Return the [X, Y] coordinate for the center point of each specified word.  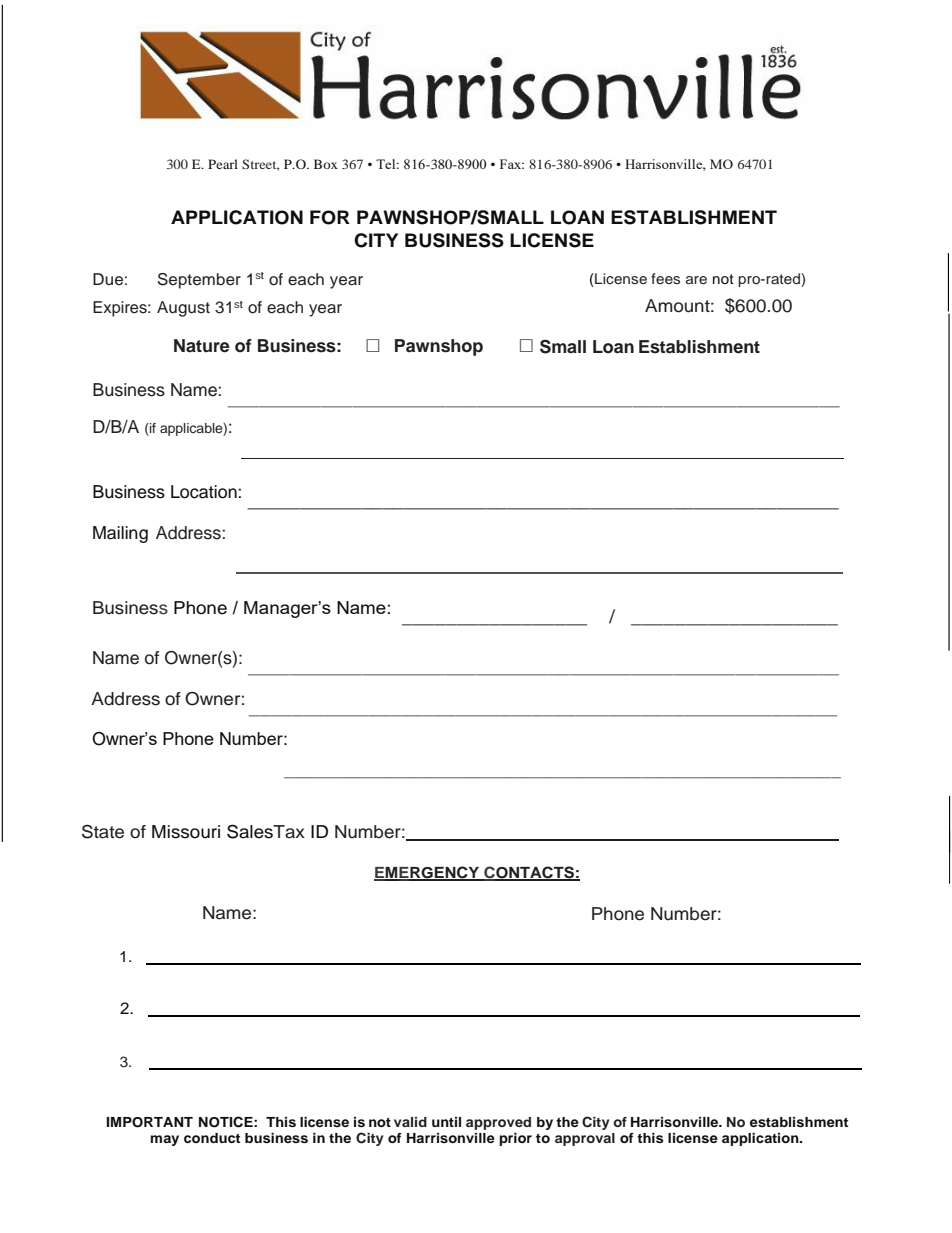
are [696, 280]
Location [205, 492]
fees [665, 278]
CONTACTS [529, 873]
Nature [202, 346]
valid [410, 1122]
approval [585, 1139]
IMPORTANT [149, 1122]
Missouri [186, 832]
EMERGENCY [427, 873]
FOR [330, 217]
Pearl [223, 164]
